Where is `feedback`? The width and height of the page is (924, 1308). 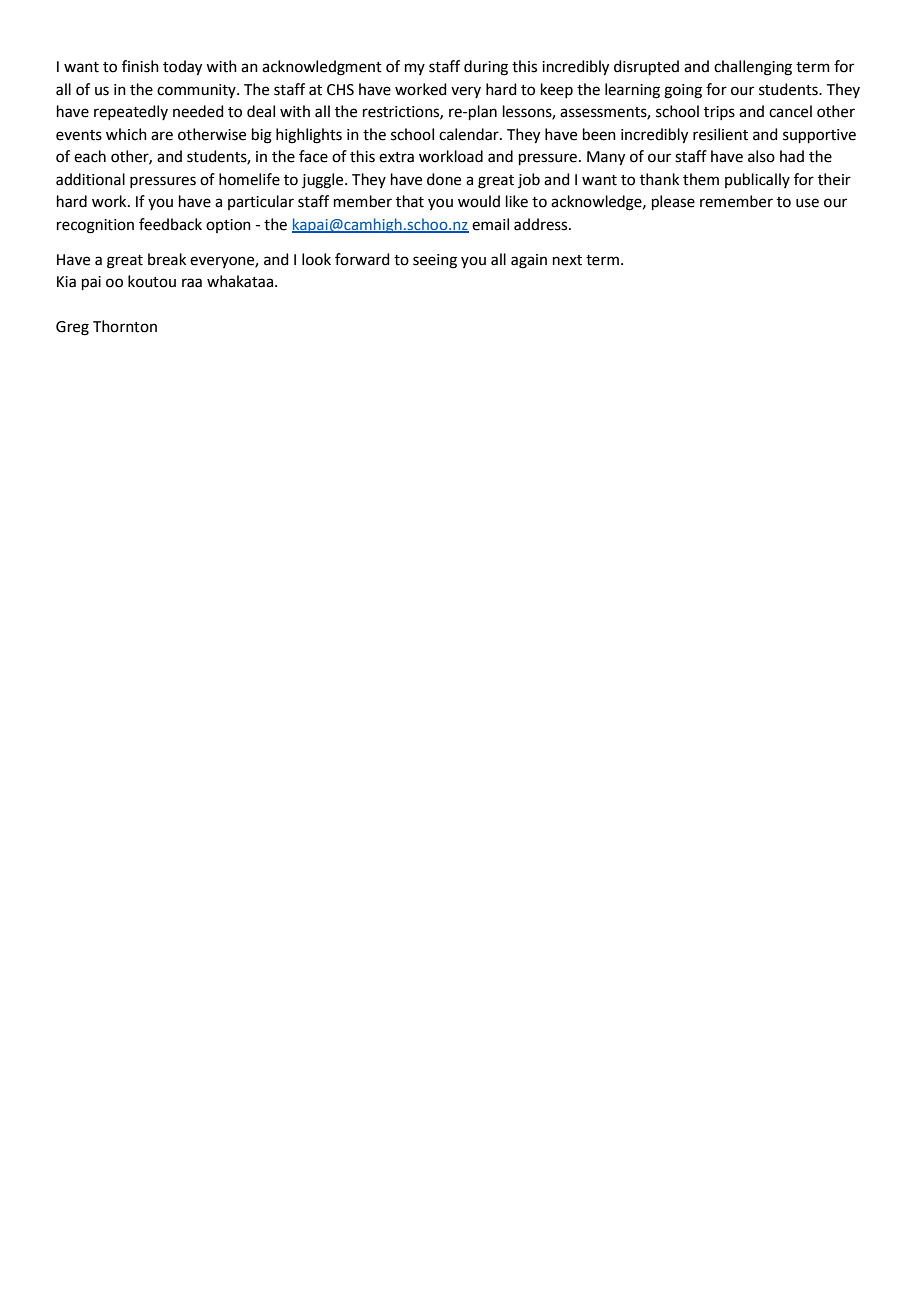 feedback is located at coordinates (170, 224).
